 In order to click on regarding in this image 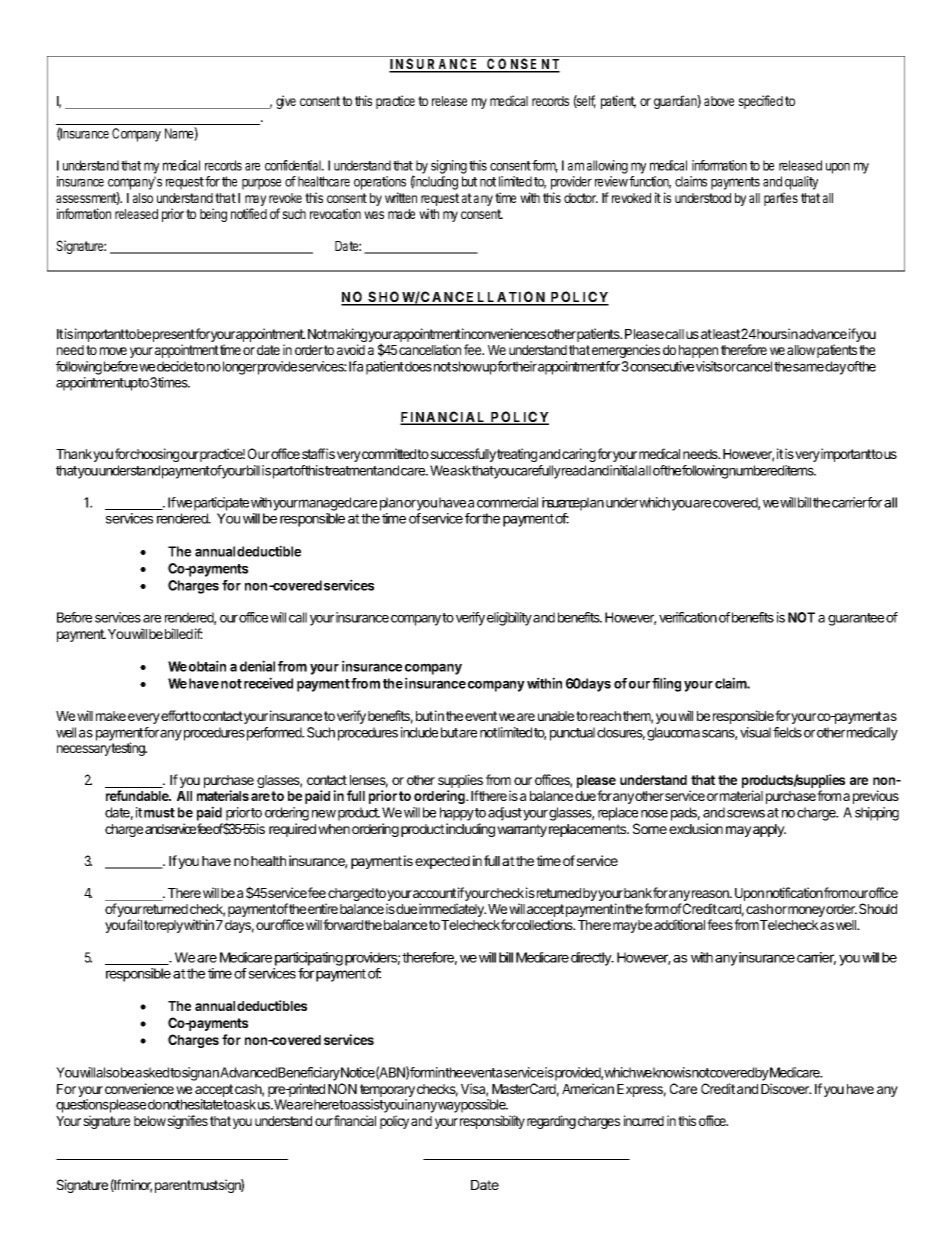, I will do `click(551, 1122)`.
